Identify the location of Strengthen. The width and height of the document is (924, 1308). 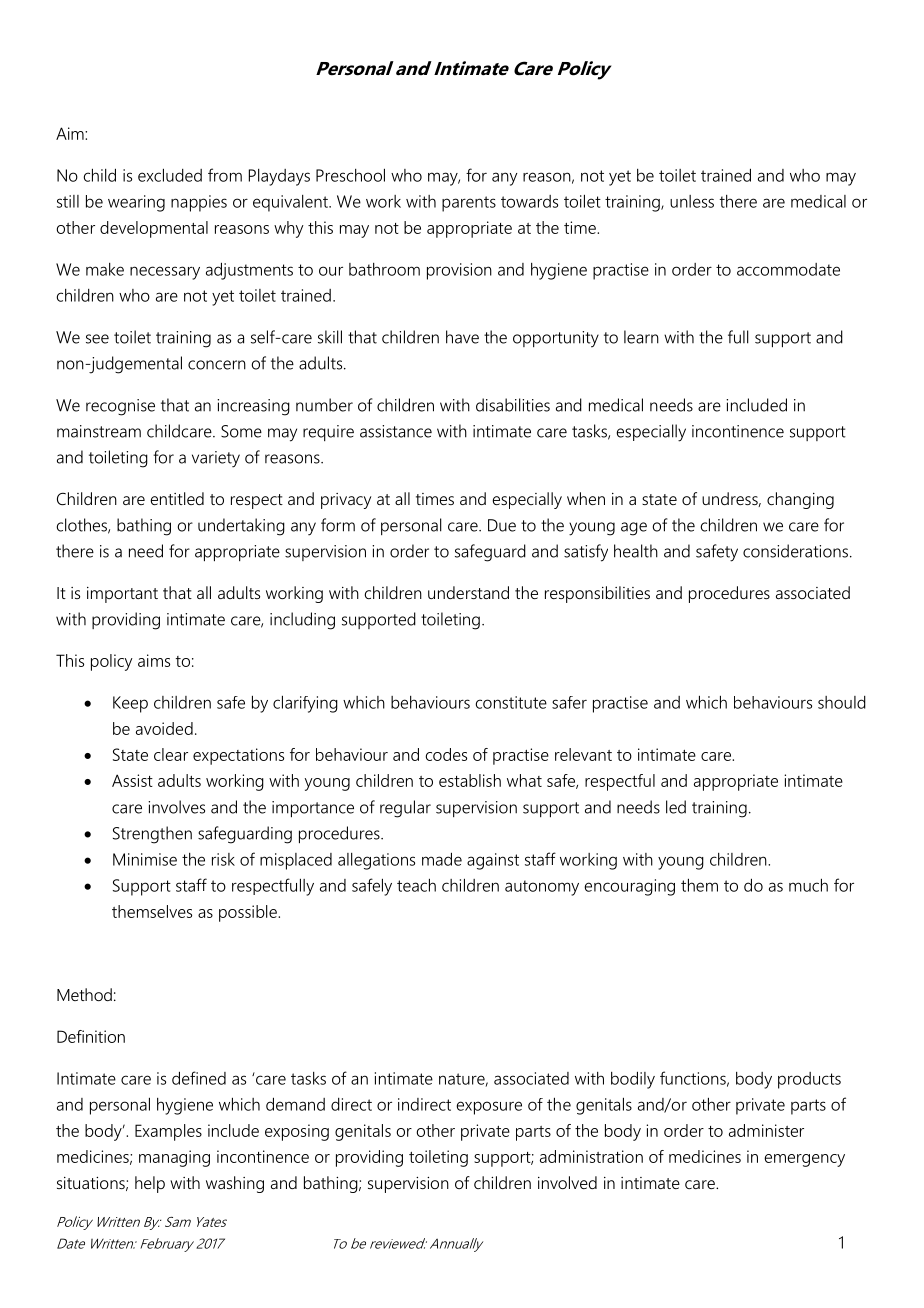
(152, 835).
